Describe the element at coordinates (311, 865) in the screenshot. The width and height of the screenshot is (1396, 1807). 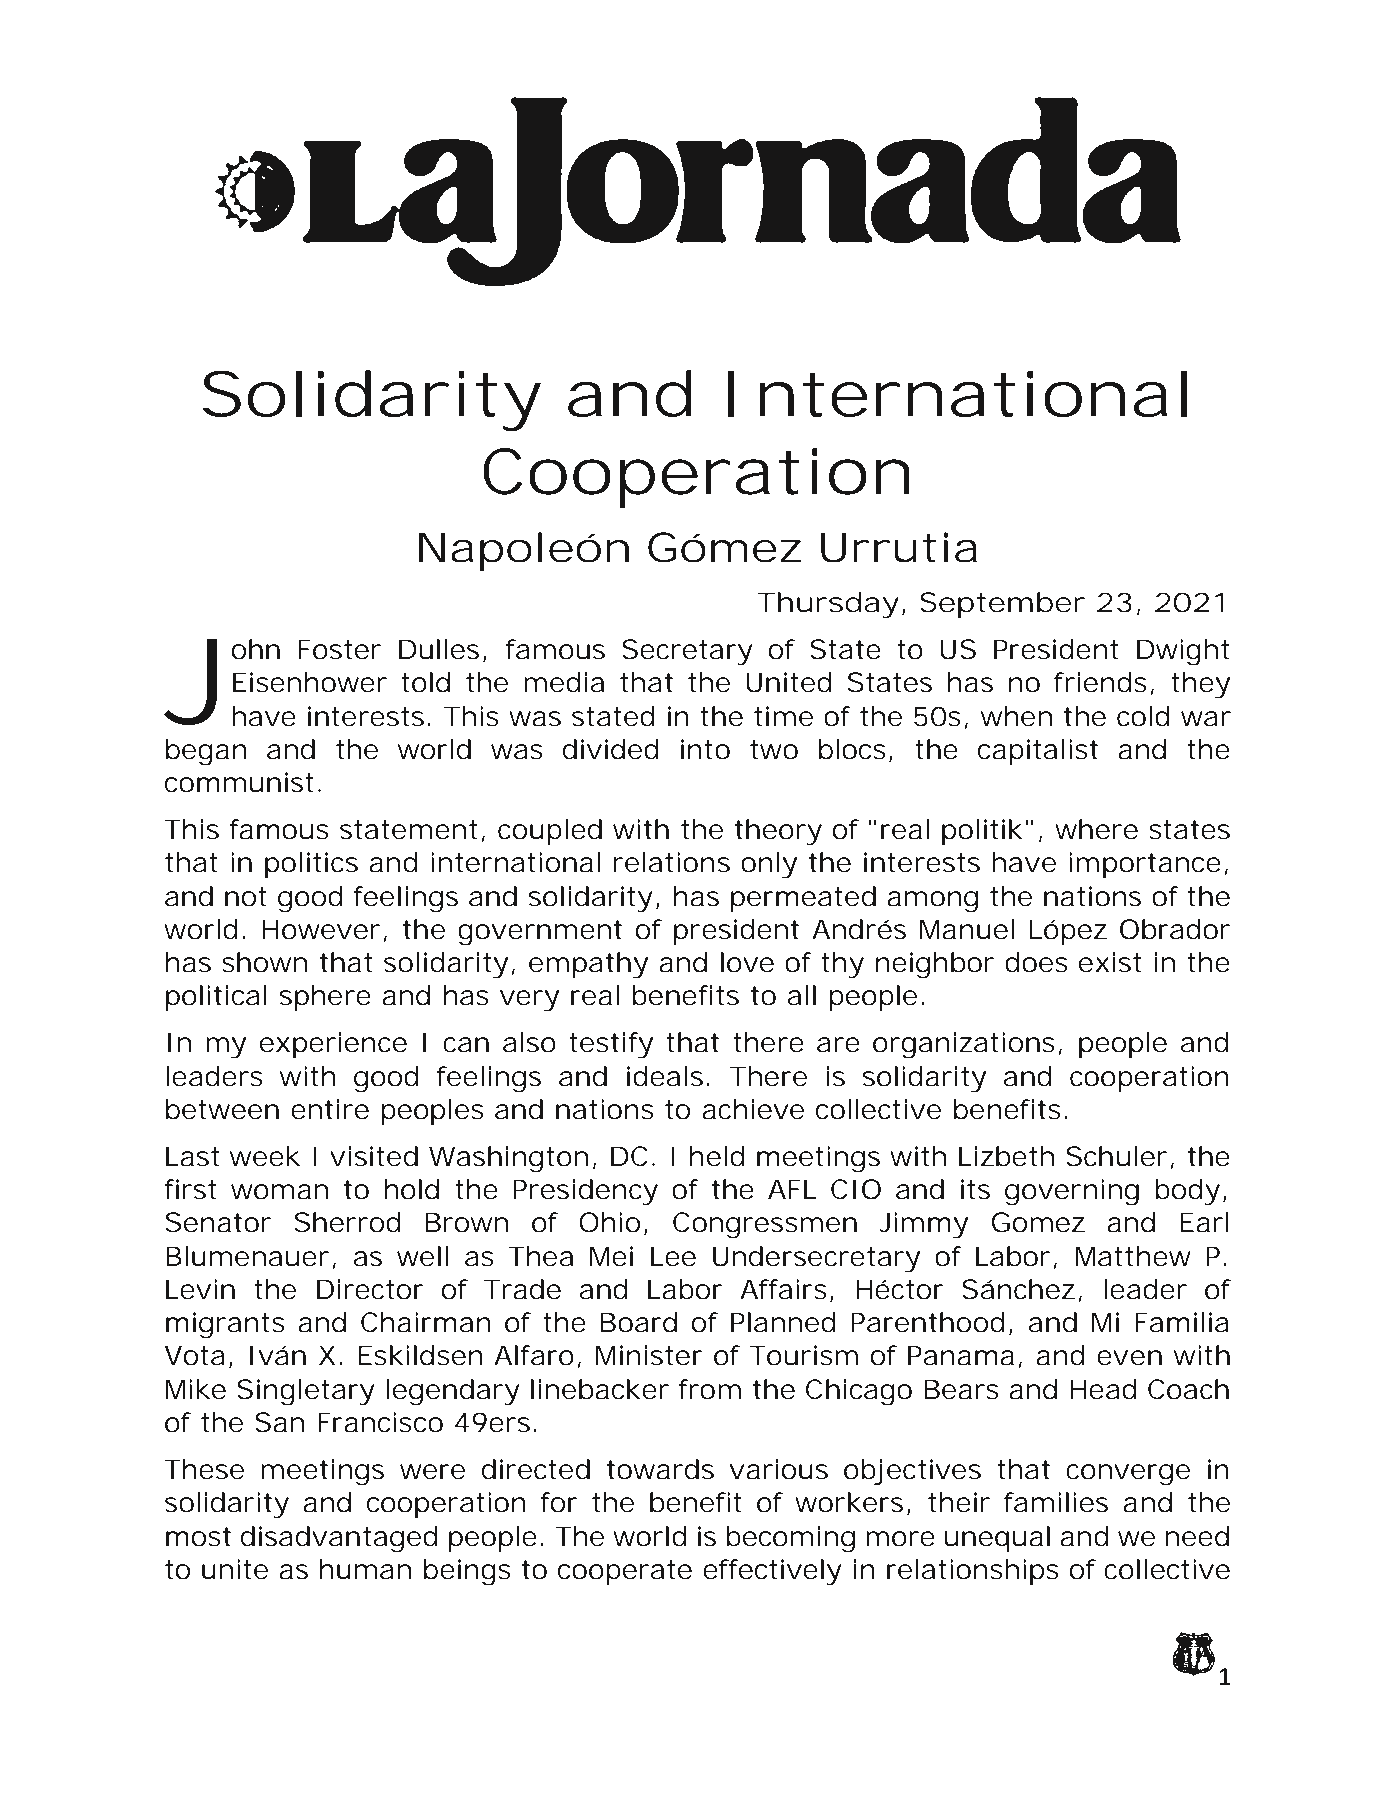
I see `politics` at that location.
